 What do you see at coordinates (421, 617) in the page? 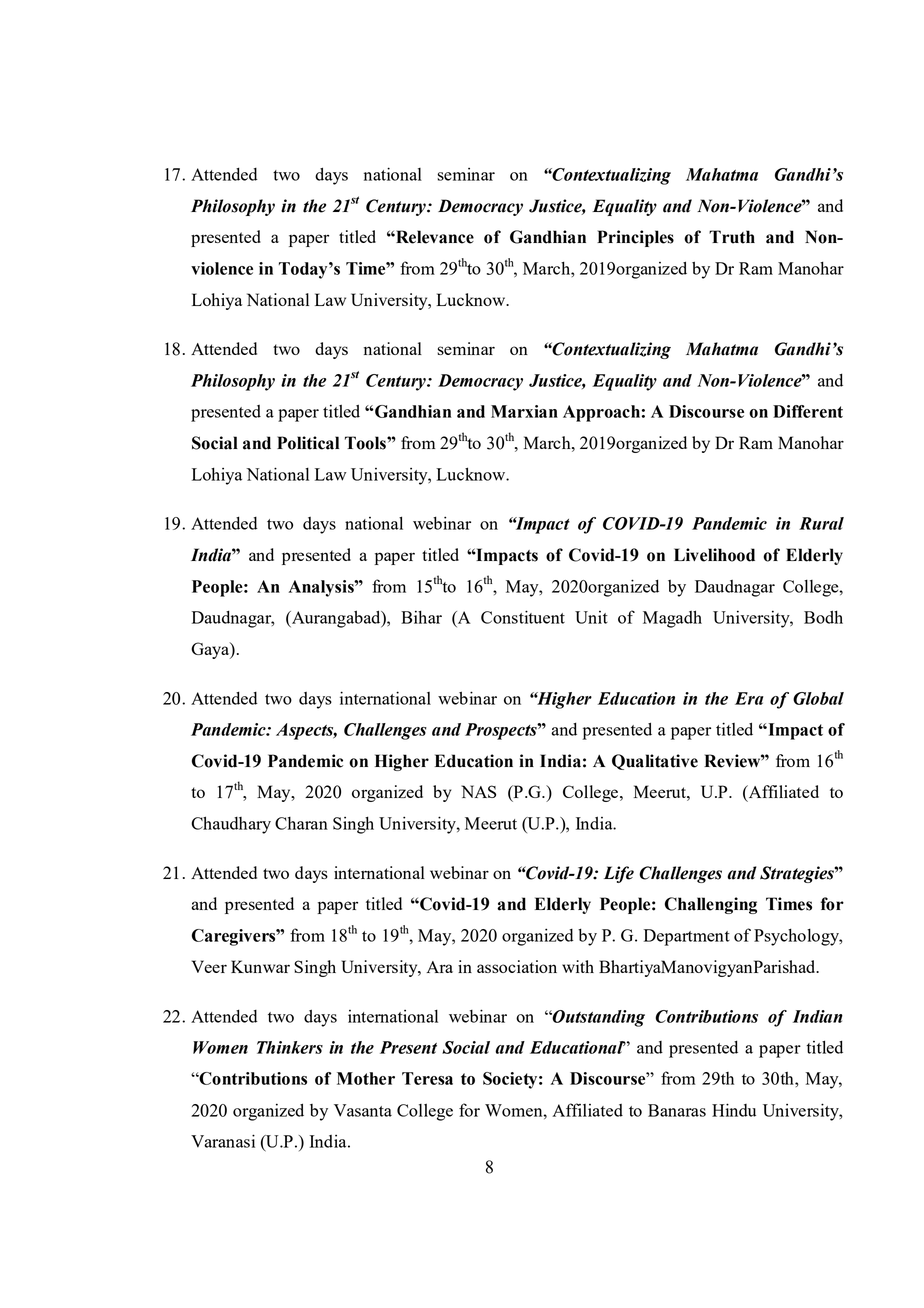
I see `Bihar` at bounding box center [421, 617].
